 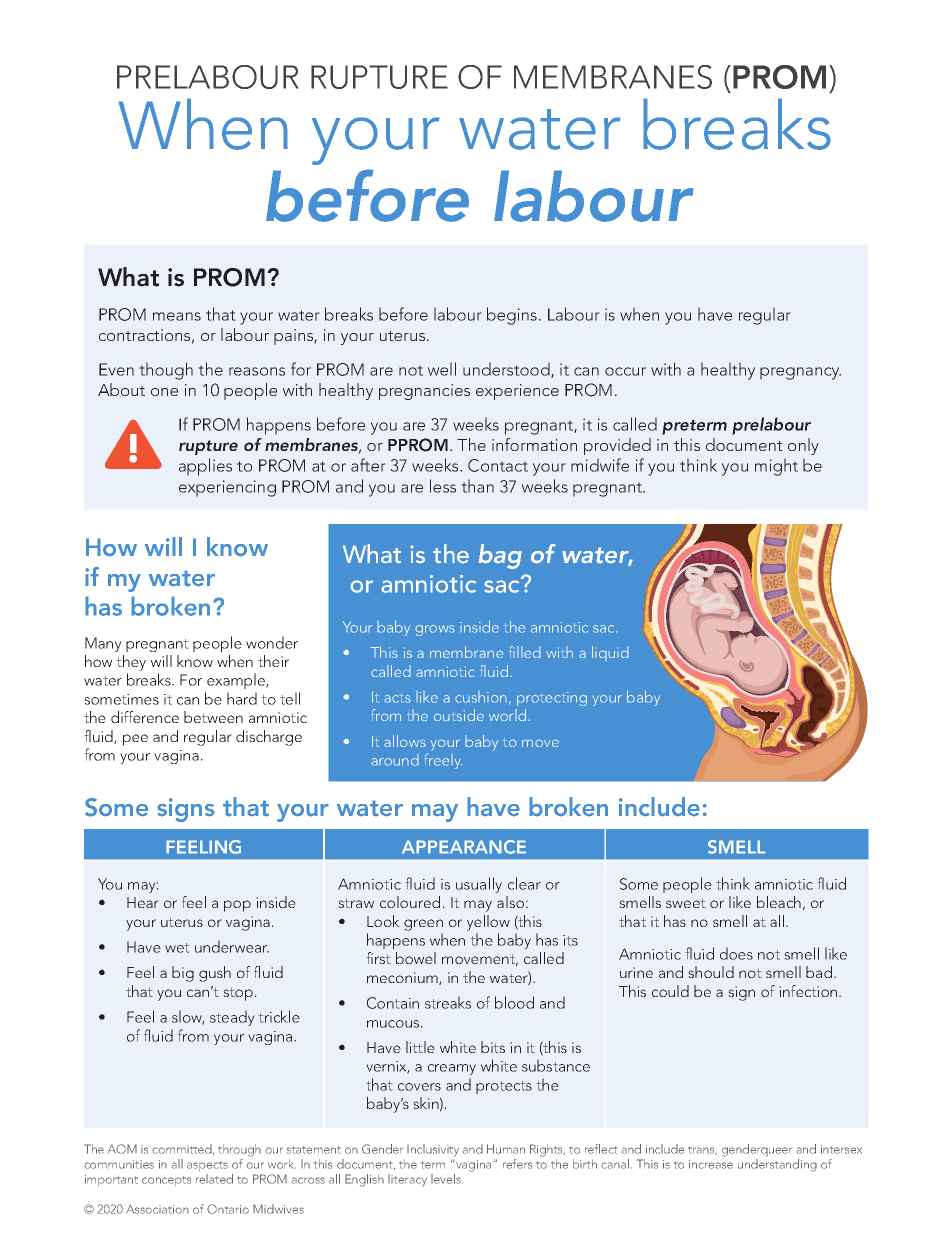 What do you see at coordinates (435, 630) in the document?
I see `grows` at bounding box center [435, 630].
